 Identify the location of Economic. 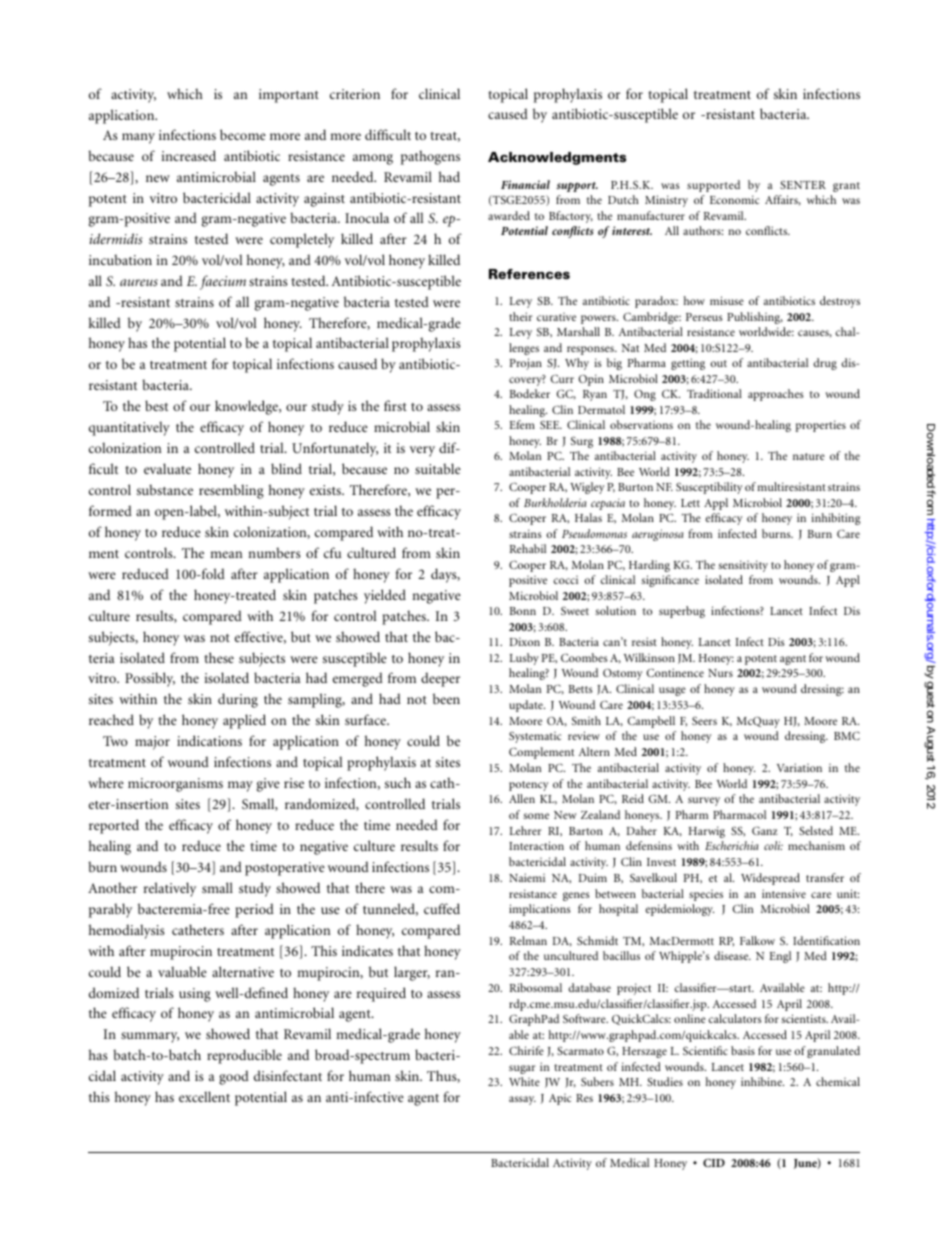
(734, 199).
